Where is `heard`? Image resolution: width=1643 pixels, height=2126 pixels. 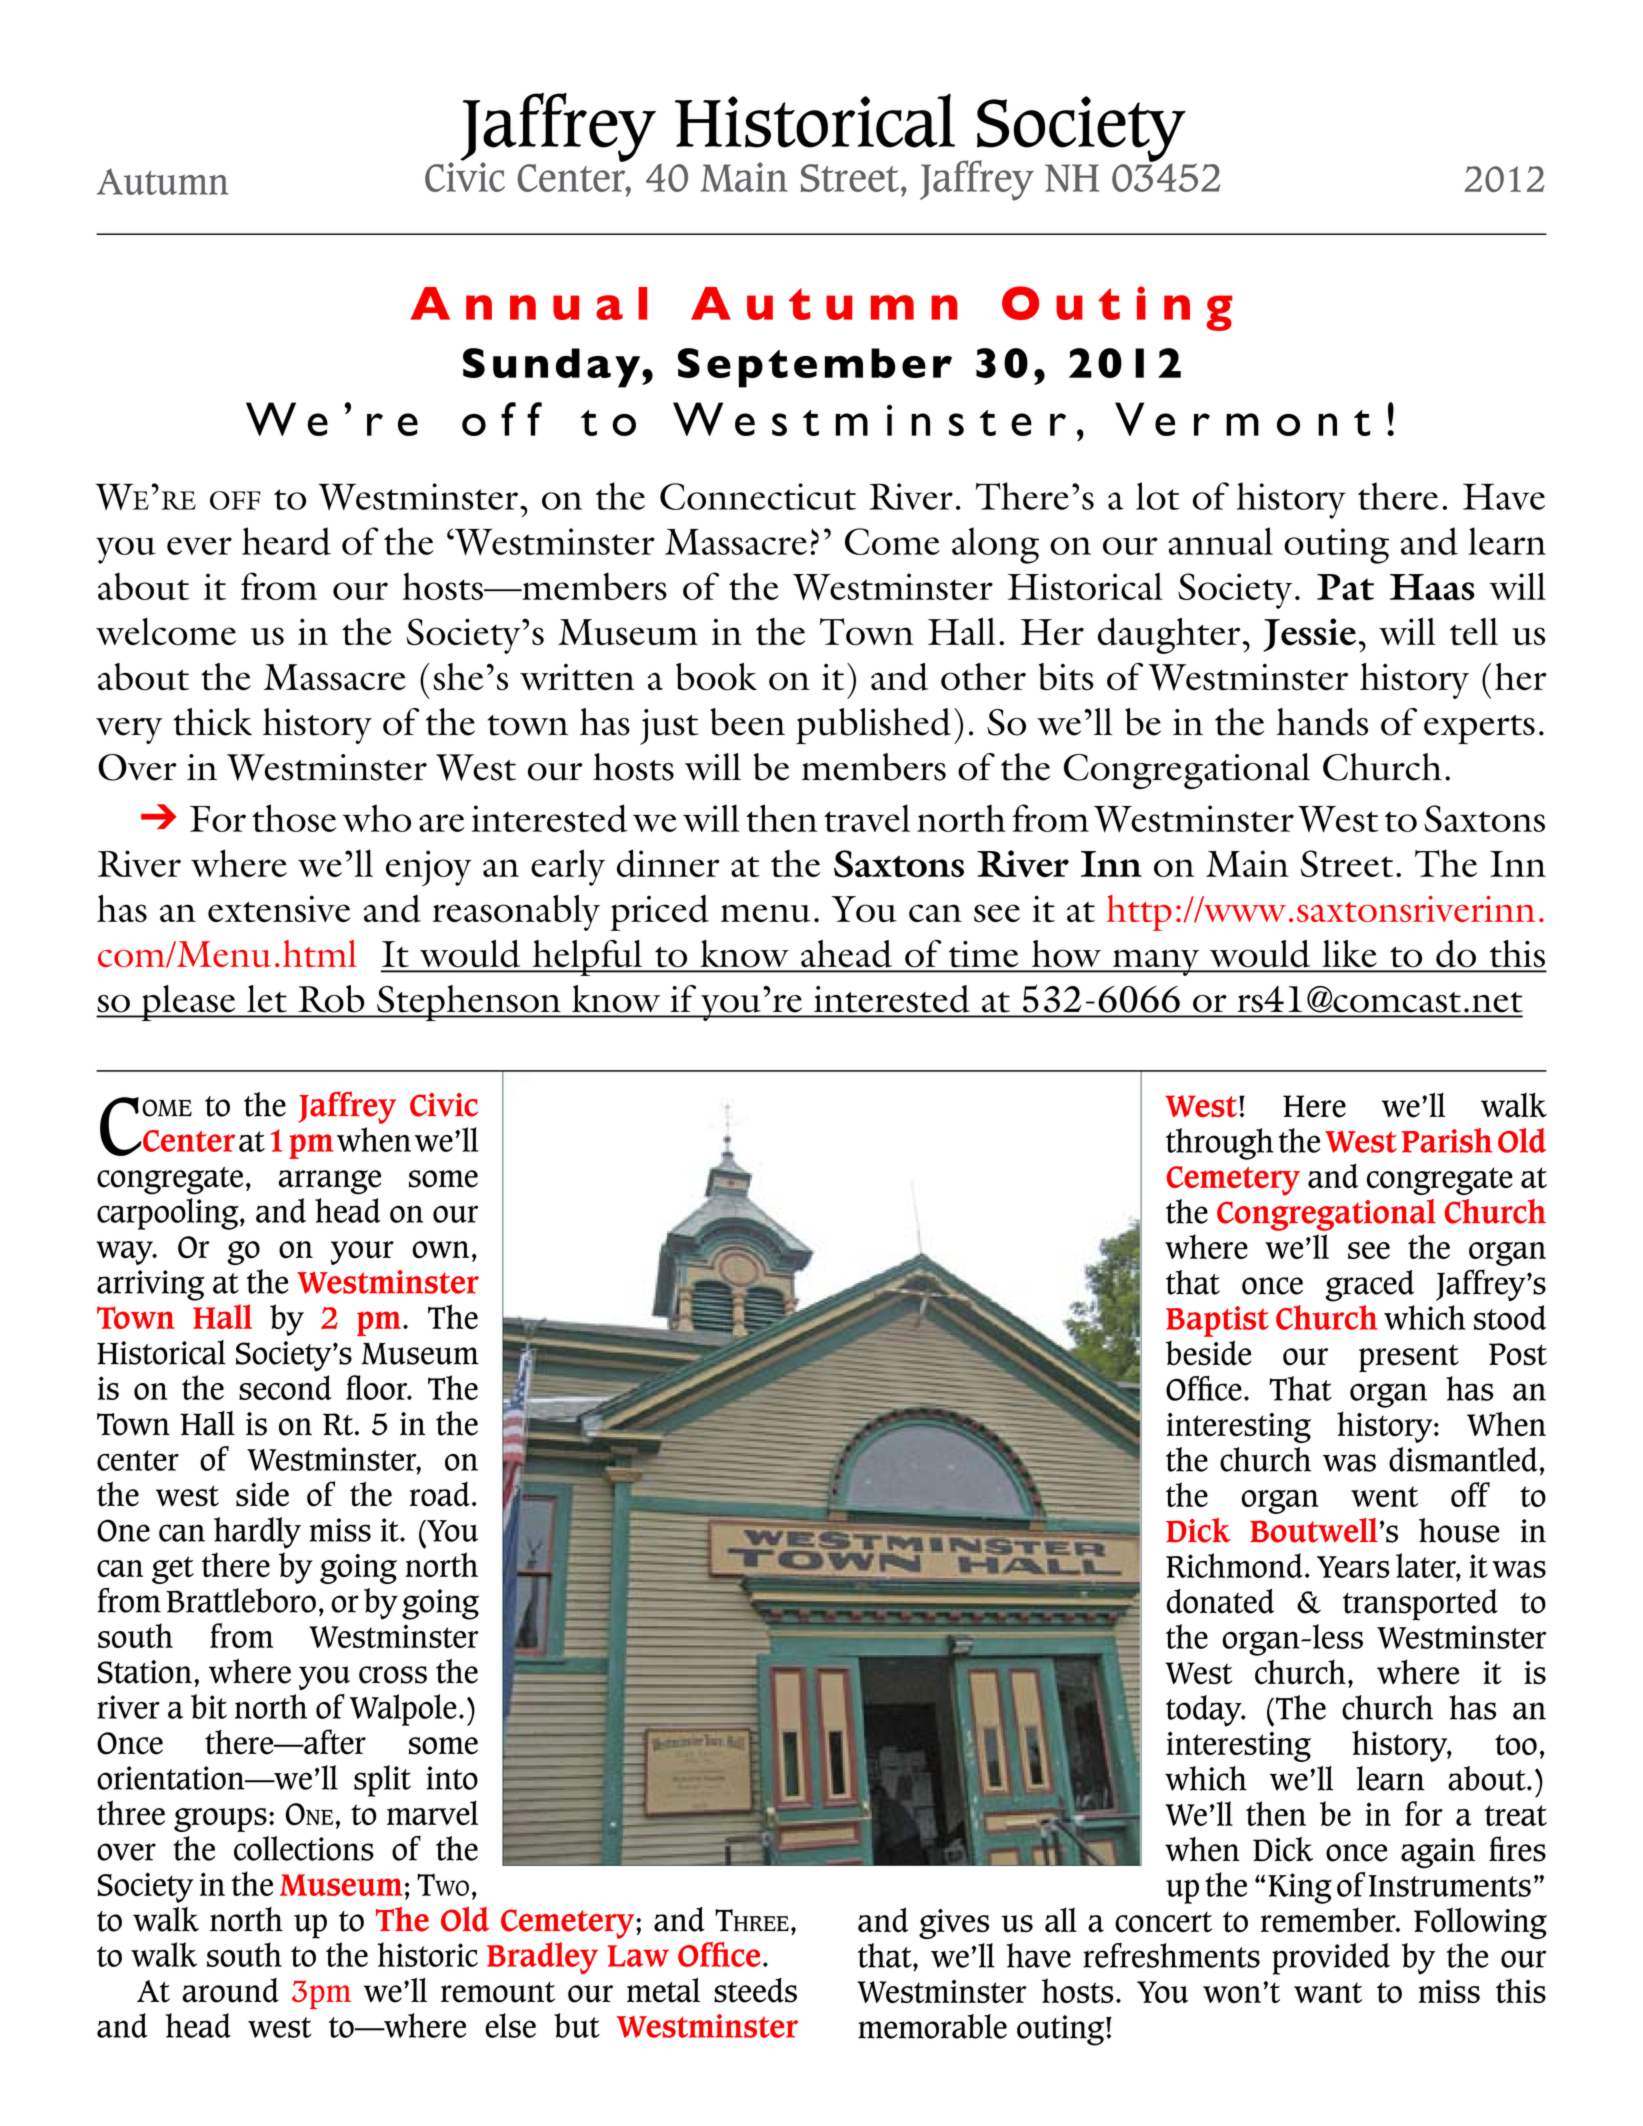 heard is located at coordinates (286, 541).
